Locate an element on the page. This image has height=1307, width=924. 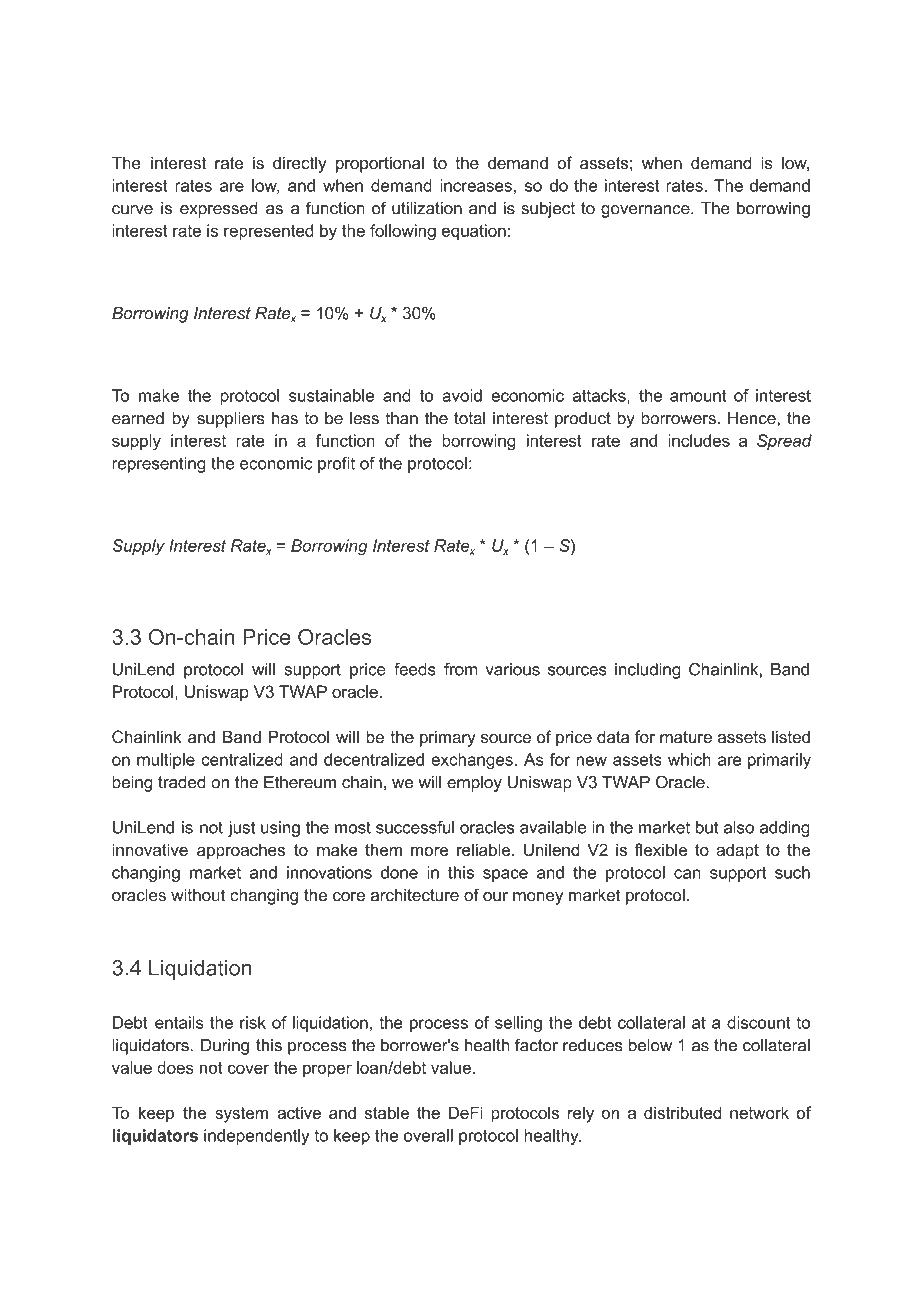
system is located at coordinates (241, 1115).
